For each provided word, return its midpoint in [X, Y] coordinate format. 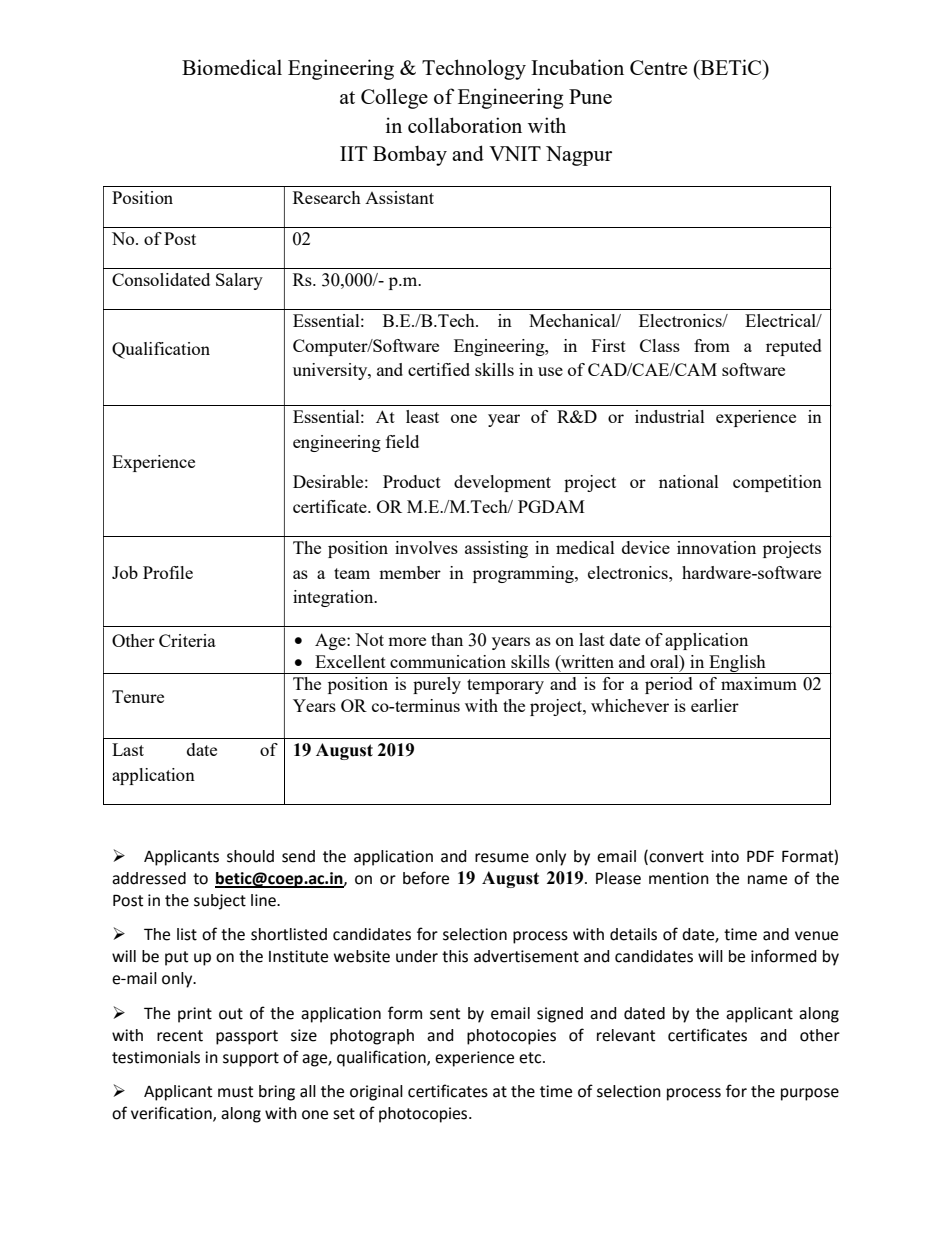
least [422, 416]
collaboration [465, 125]
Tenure [138, 696]
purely [437, 685]
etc [531, 1058]
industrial [670, 416]
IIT [353, 153]
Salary [239, 281]
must [235, 1092]
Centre [658, 67]
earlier [715, 705]
